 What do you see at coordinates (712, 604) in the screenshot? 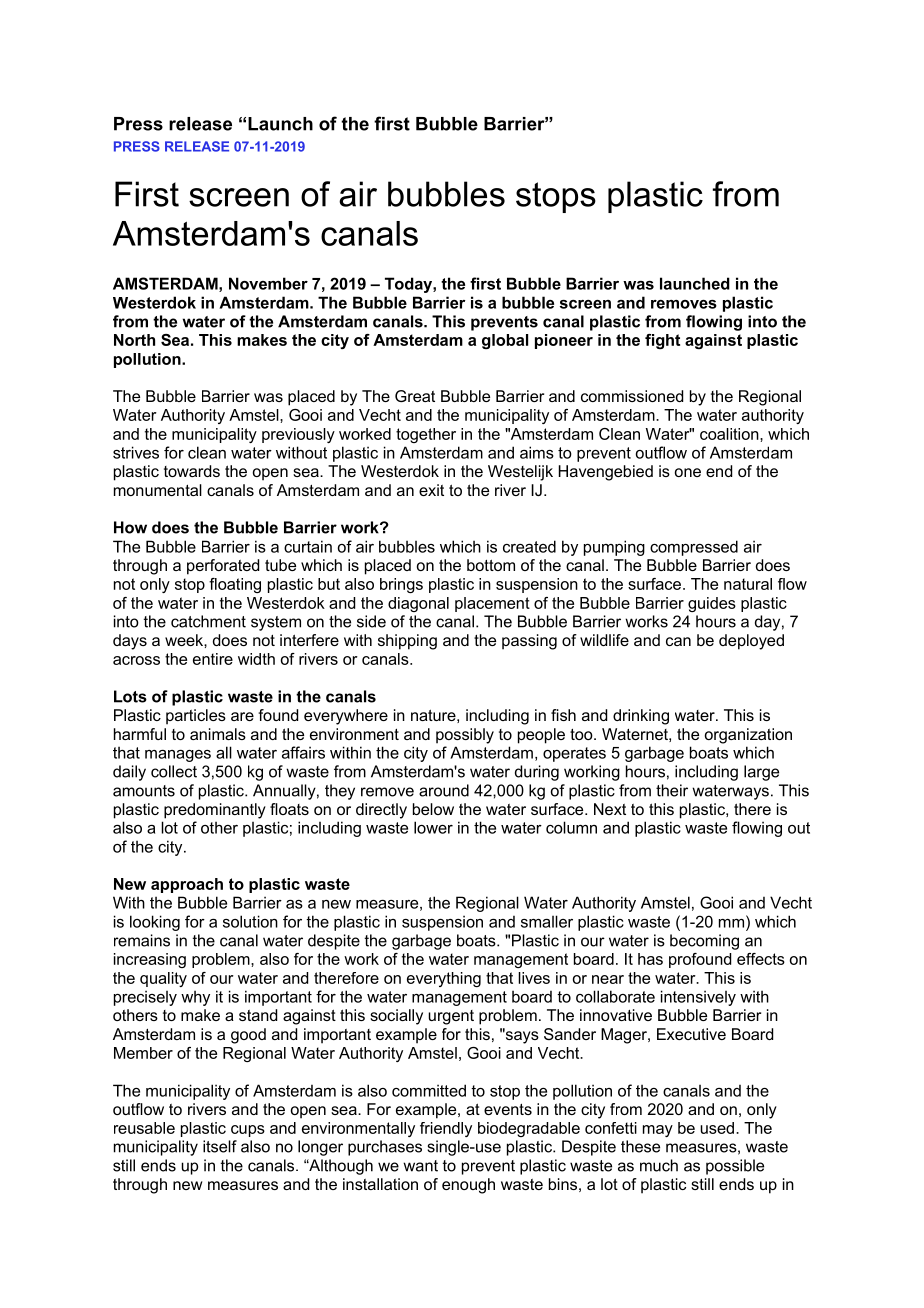
I see `guides` at bounding box center [712, 604].
